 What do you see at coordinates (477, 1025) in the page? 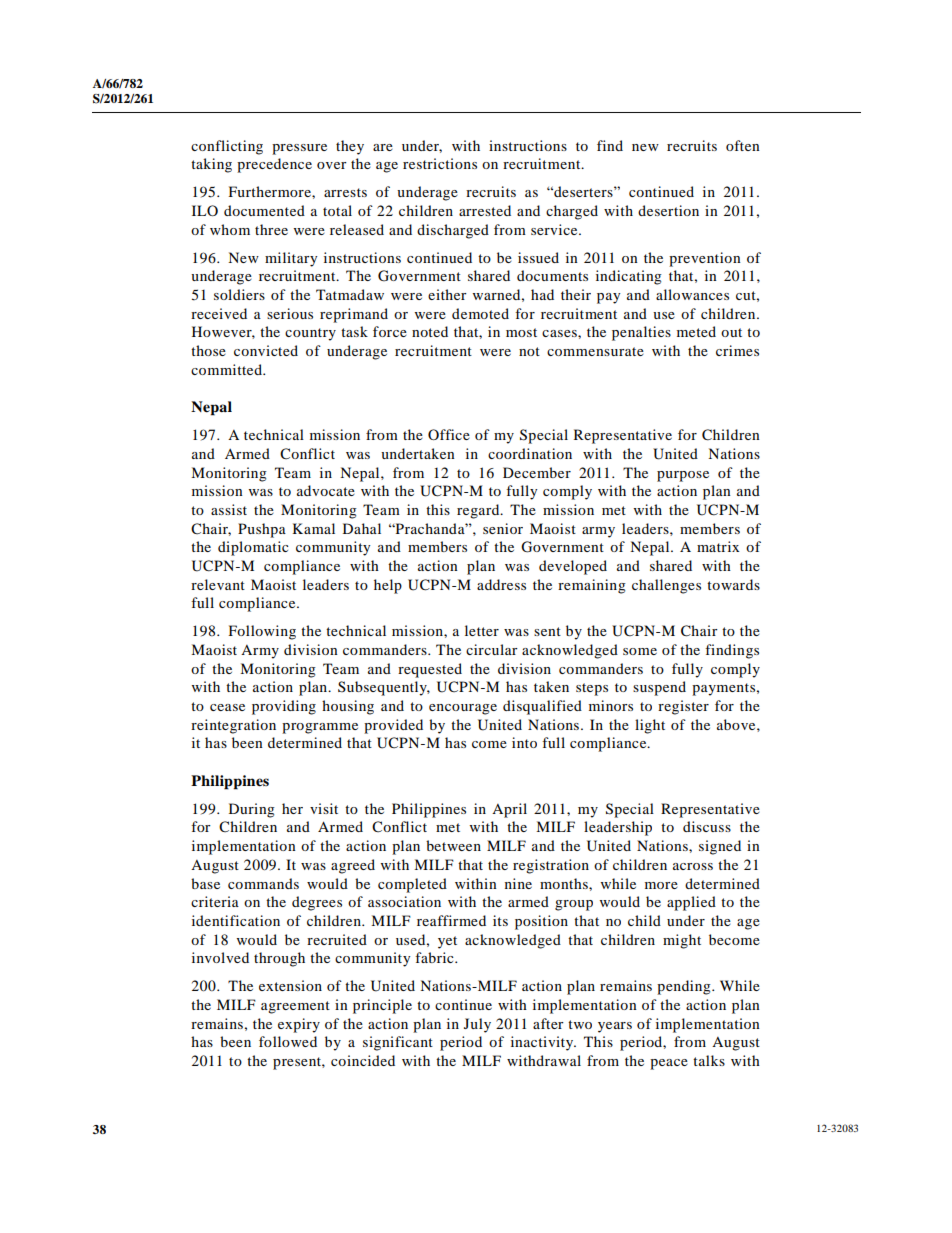
I see `July` at bounding box center [477, 1025].
